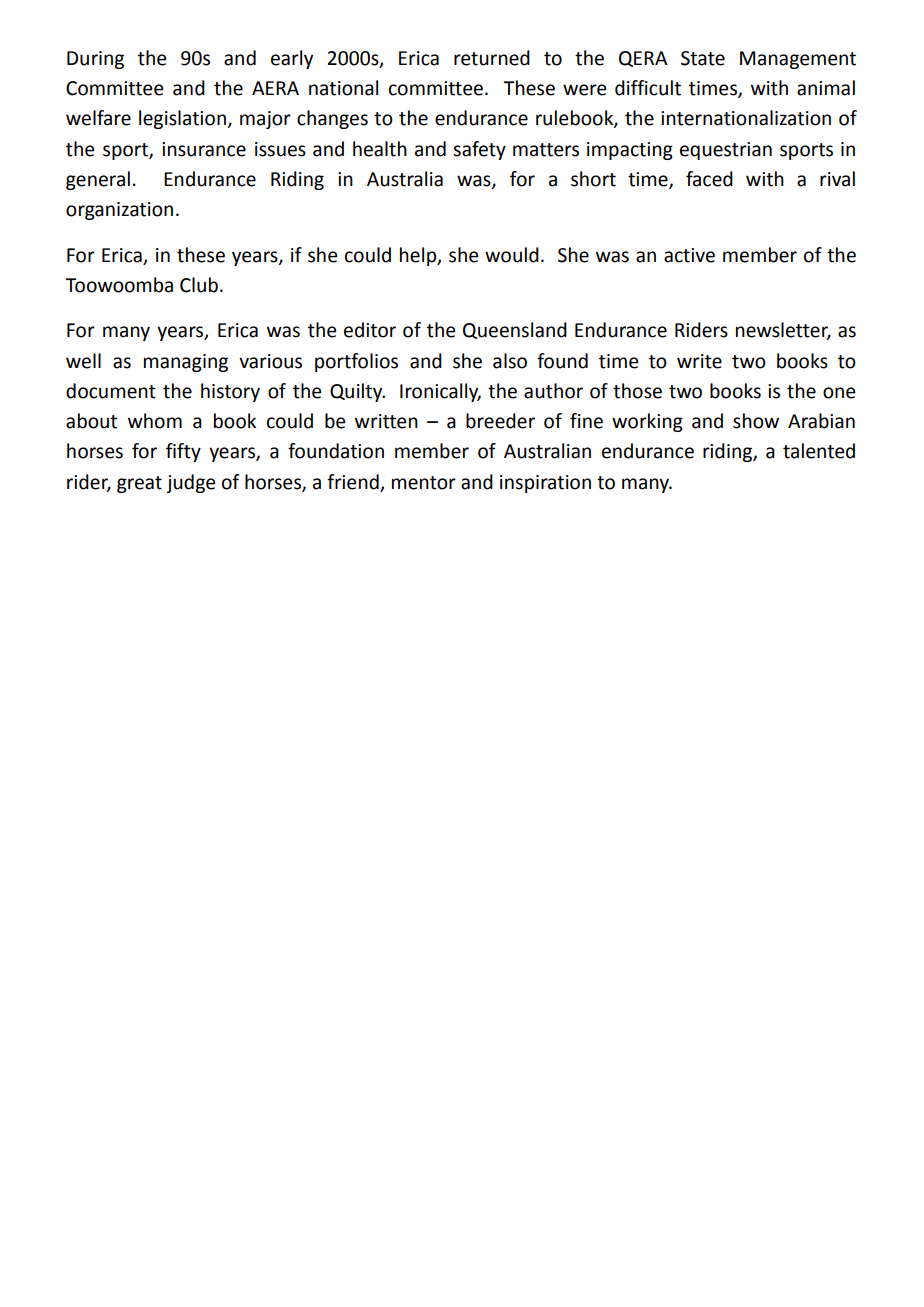 This image has height=1307, width=924. Describe the element at coordinates (709, 179) in the image. I see `faced` at that location.
